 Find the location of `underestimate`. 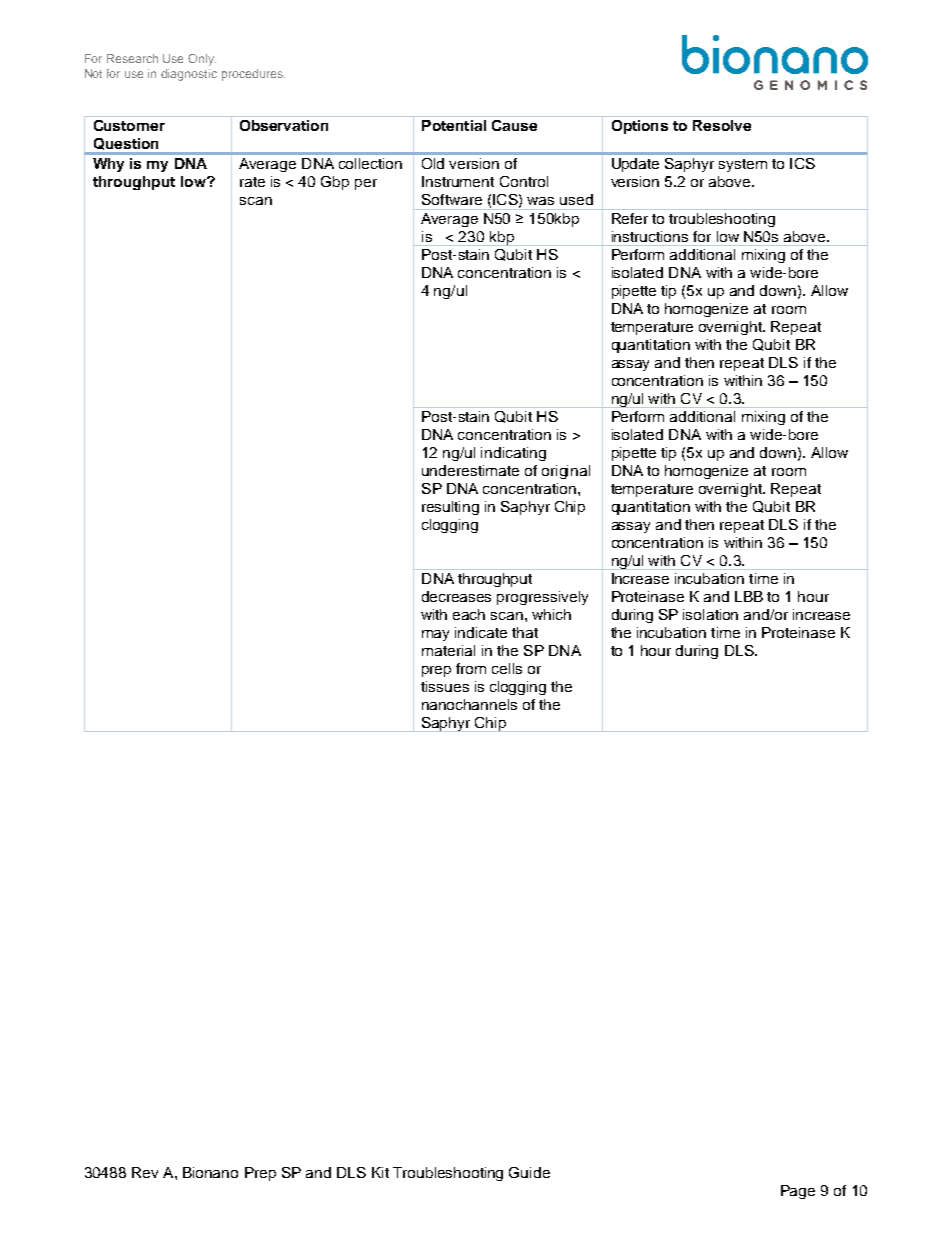

underestimate is located at coordinates (470, 470).
